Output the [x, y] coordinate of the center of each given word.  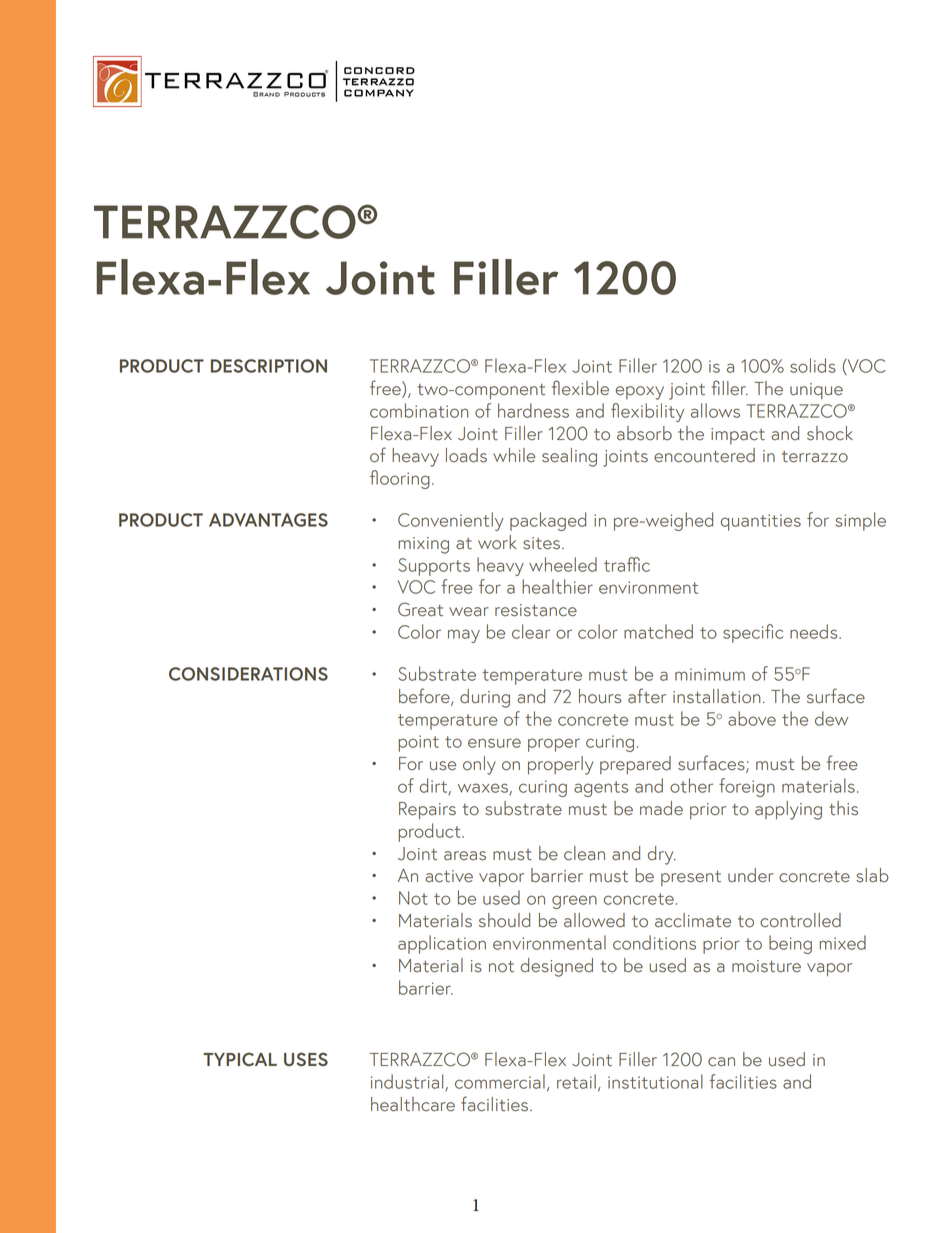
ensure [494, 743]
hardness [533, 410]
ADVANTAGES [268, 520]
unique [816, 391]
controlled [800, 920]
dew [831, 718]
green [574, 902]
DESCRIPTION [269, 366]
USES [306, 1059]
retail [576, 1081]
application [442, 944]
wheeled [563, 564]
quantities [761, 522]
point [419, 743]
